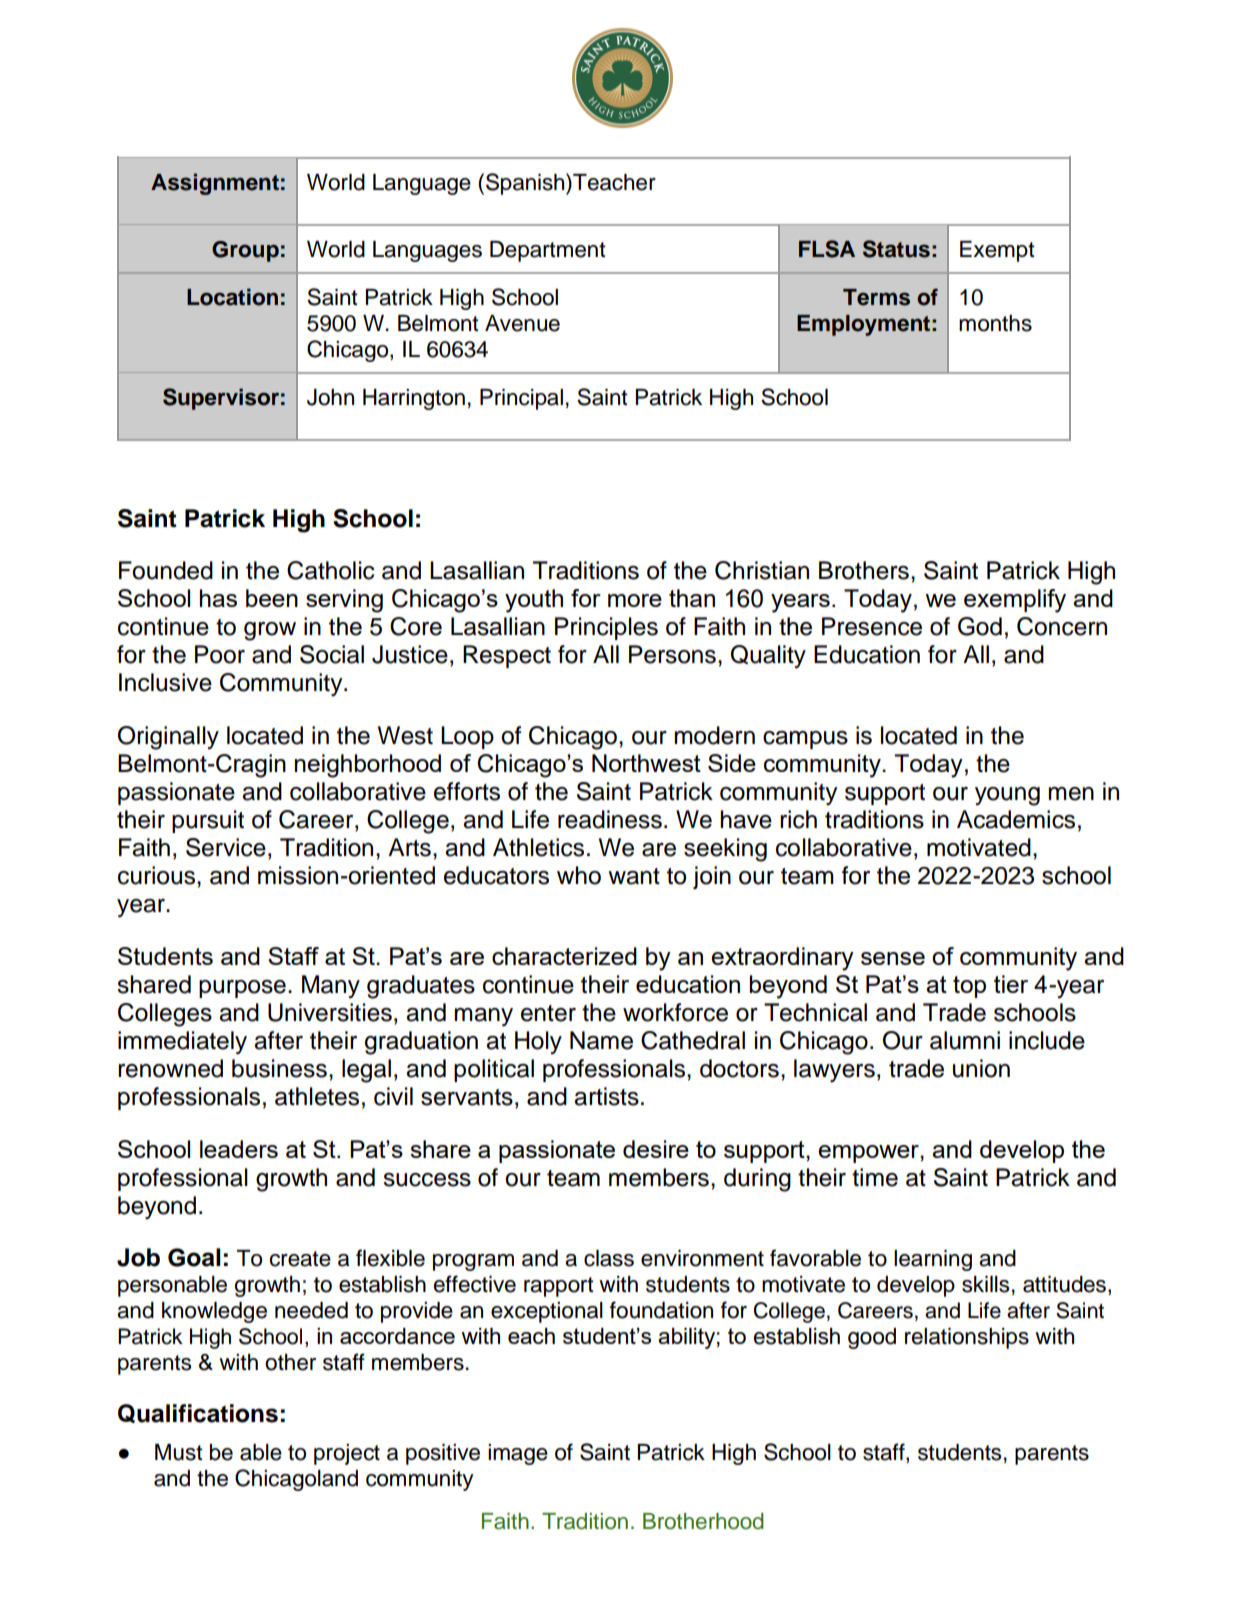 This screenshot has height=1611, width=1245. What do you see at coordinates (198, 1413) in the screenshot?
I see `Qualifications` at bounding box center [198, 1413].
